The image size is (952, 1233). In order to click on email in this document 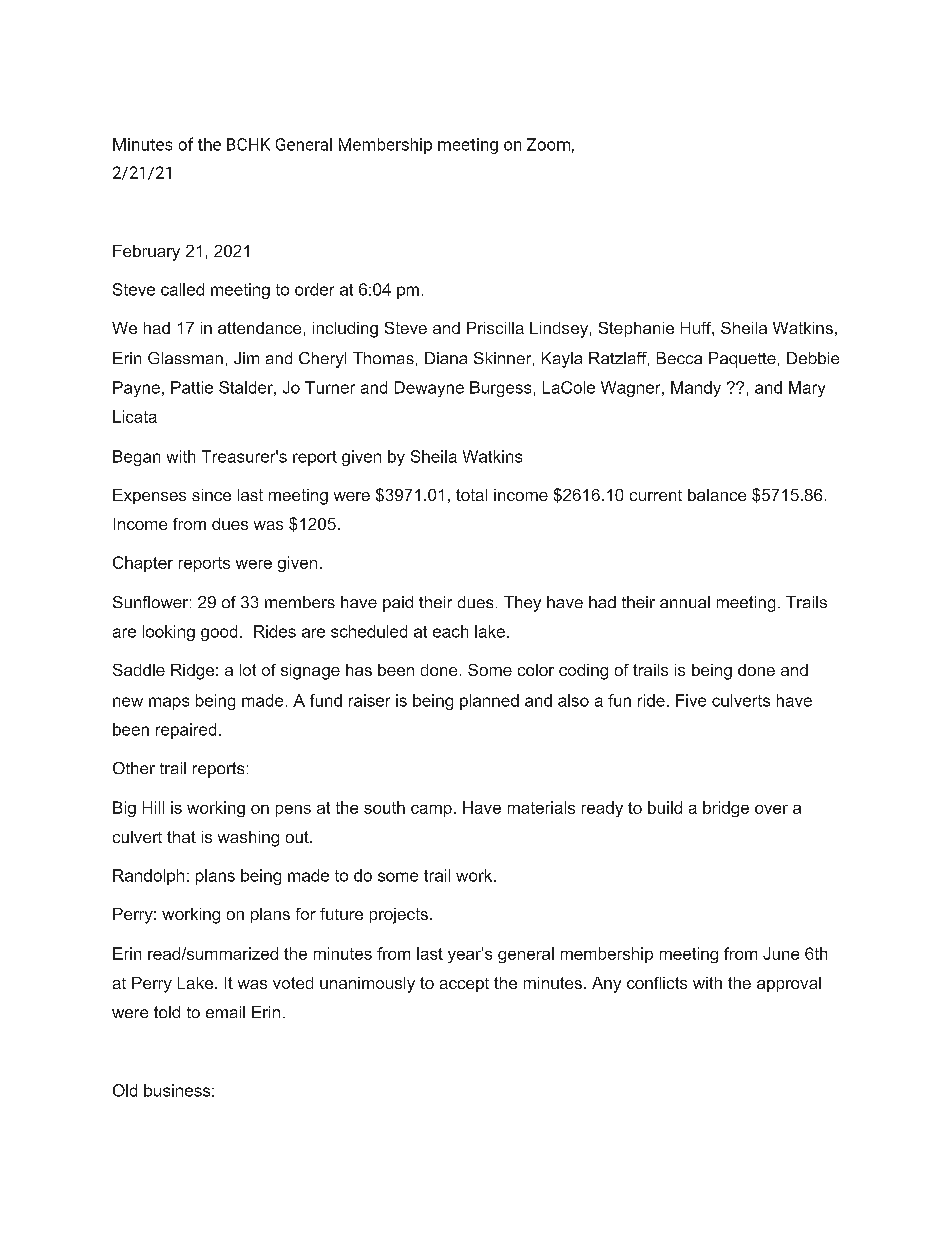, I will do `click(225, 1012)`.
